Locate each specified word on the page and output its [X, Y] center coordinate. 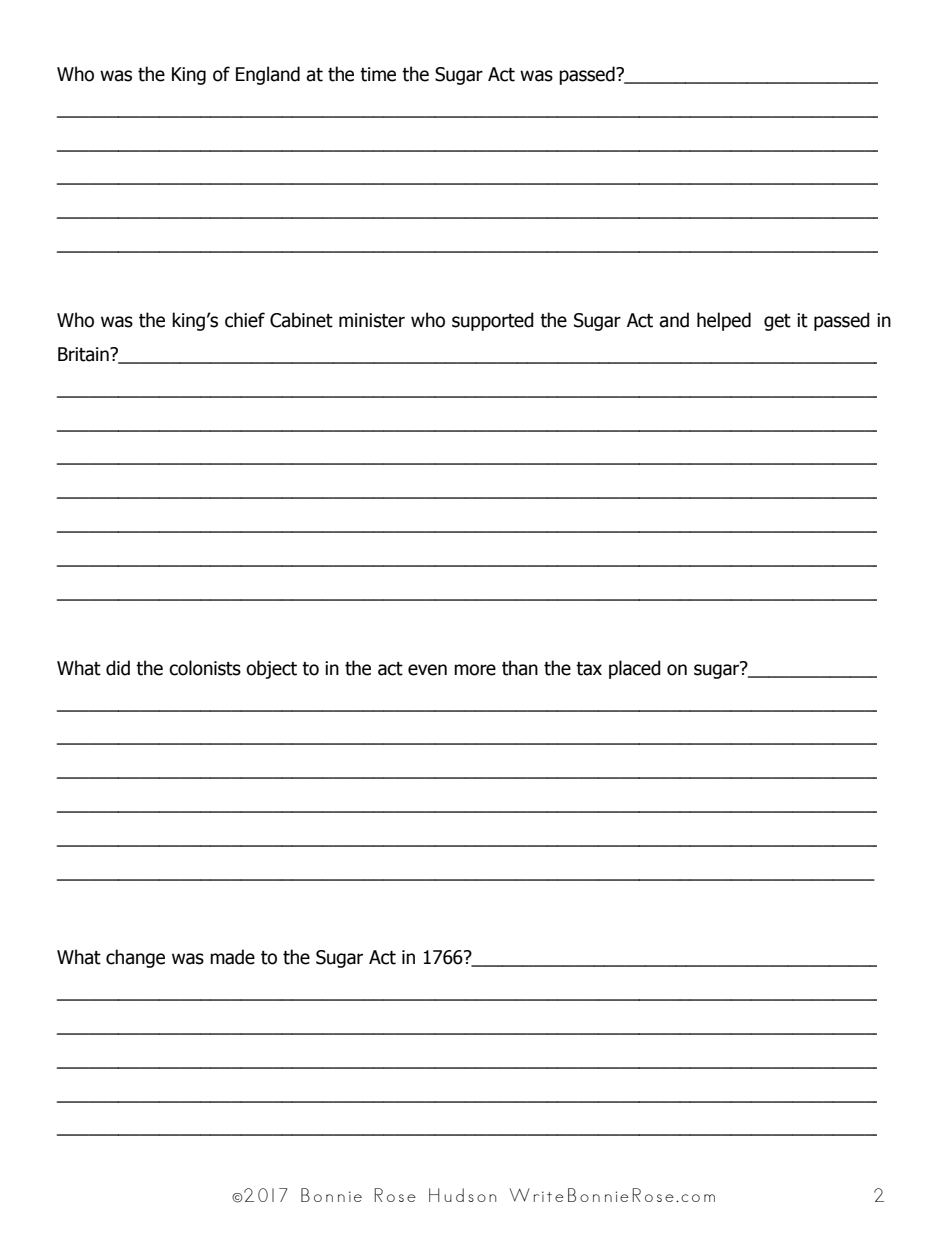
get [777, 322]
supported [493, 321]
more [475, 670]
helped [724, 321]
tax [589, 669]
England [268, 75]
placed [635, 669]
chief [245, 320]
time [378, 74]
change [135, 958]
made [232, 957]
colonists [205, 668]
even [427, 670]
